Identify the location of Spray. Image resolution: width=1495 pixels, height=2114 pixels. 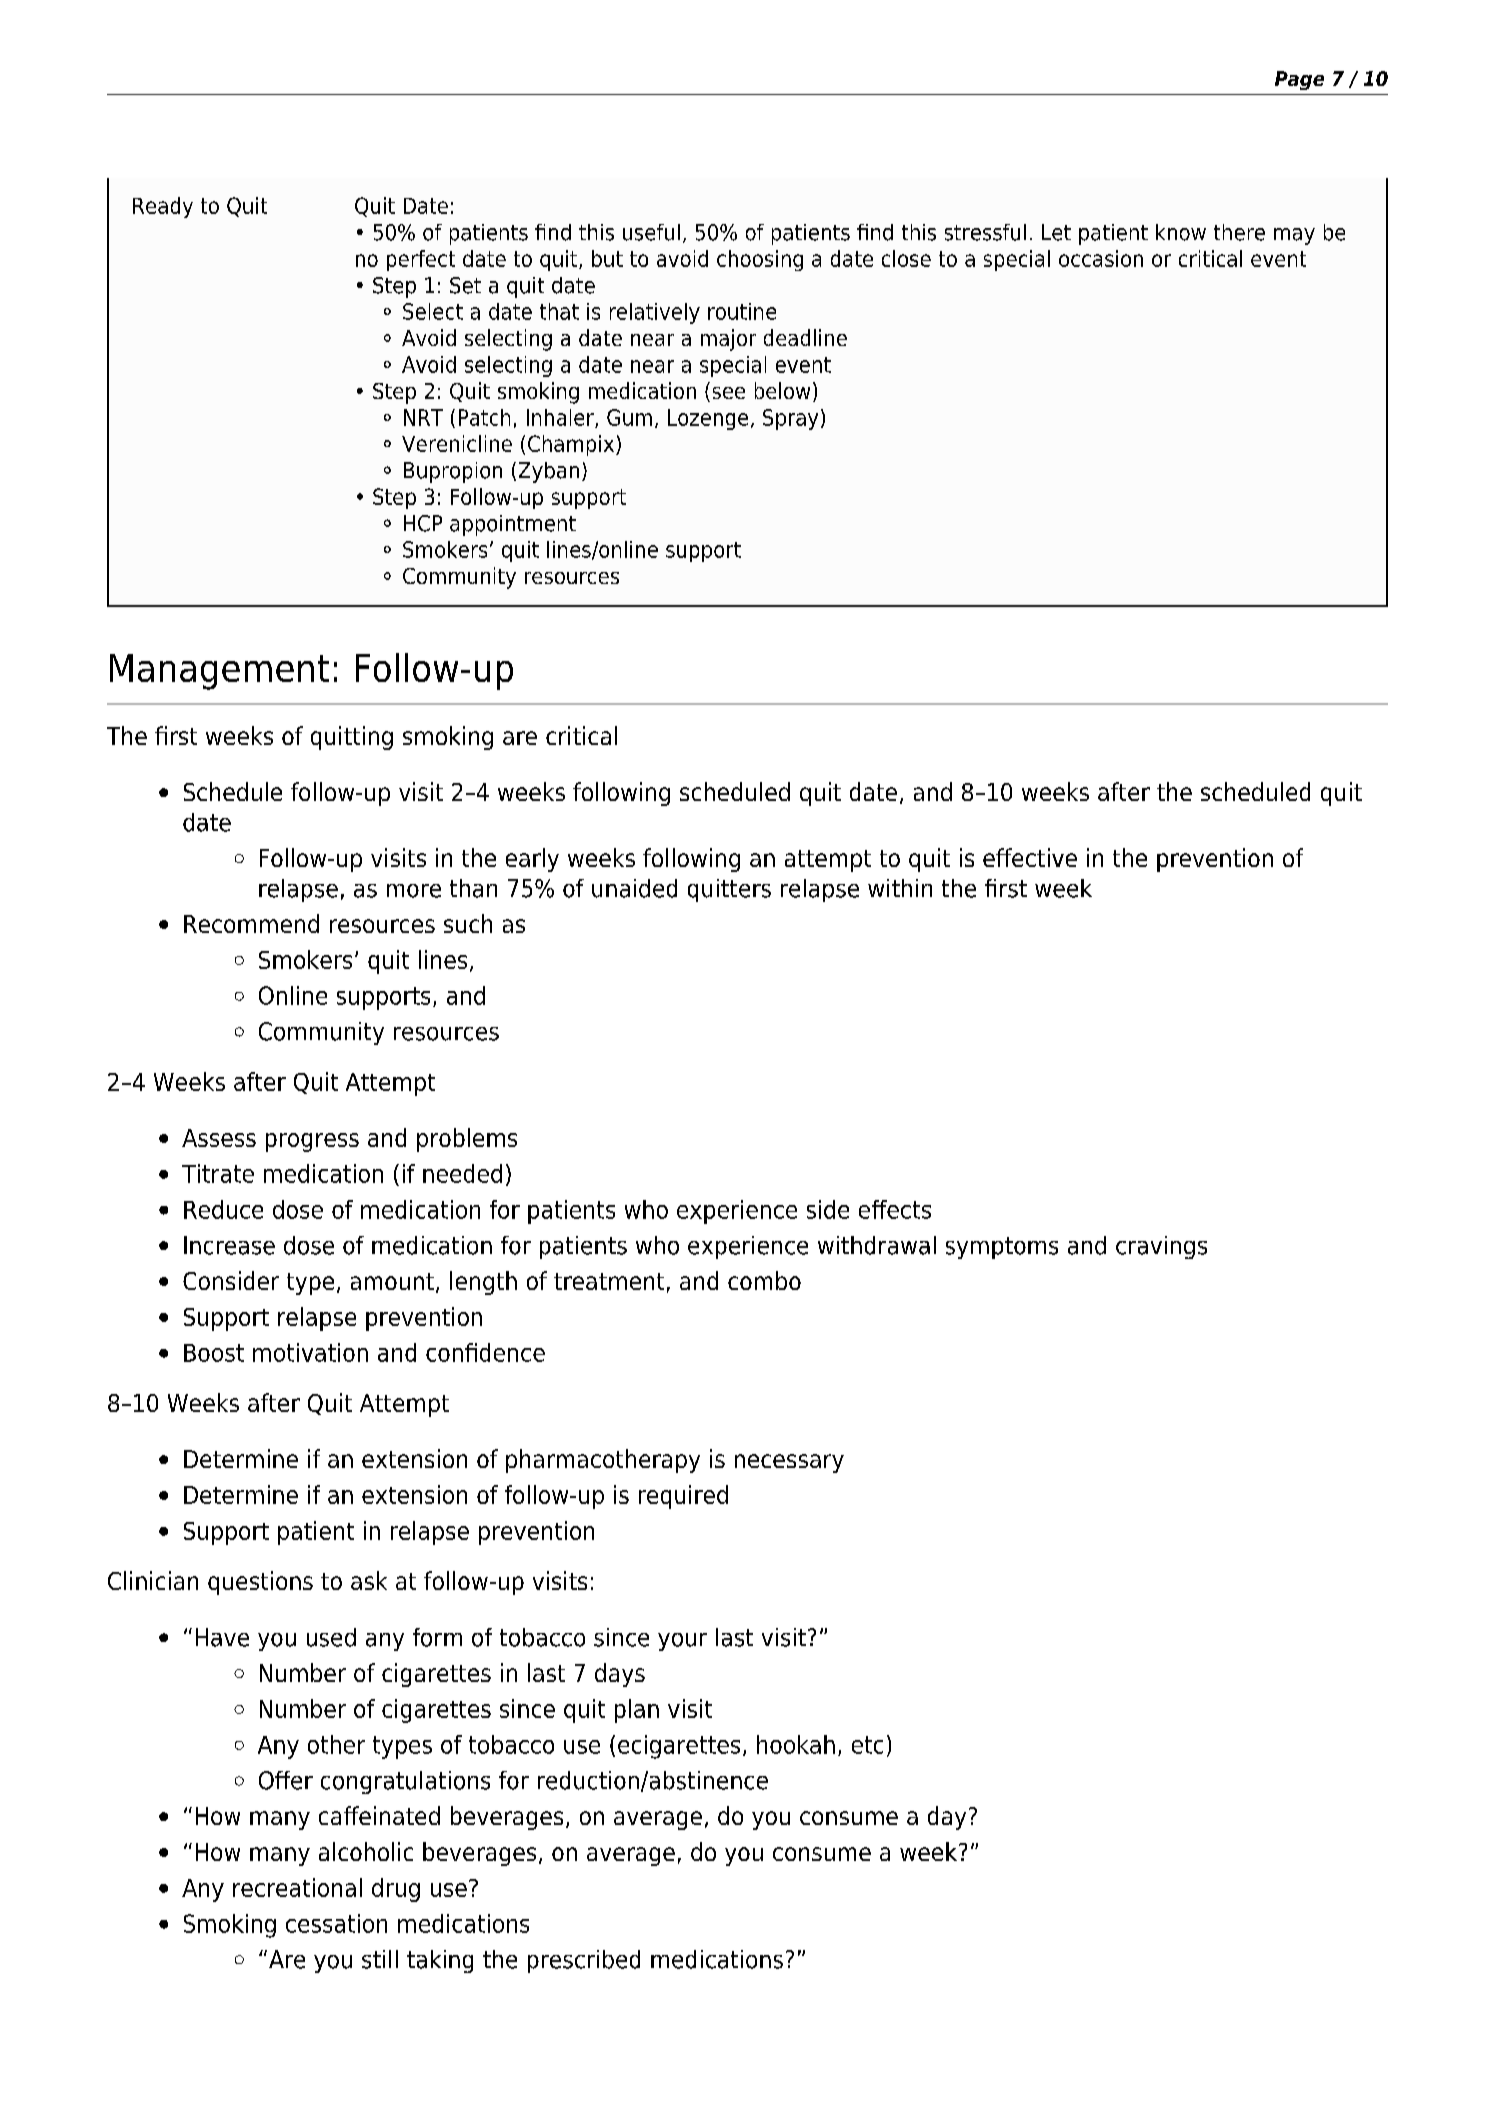
(790, 419).
